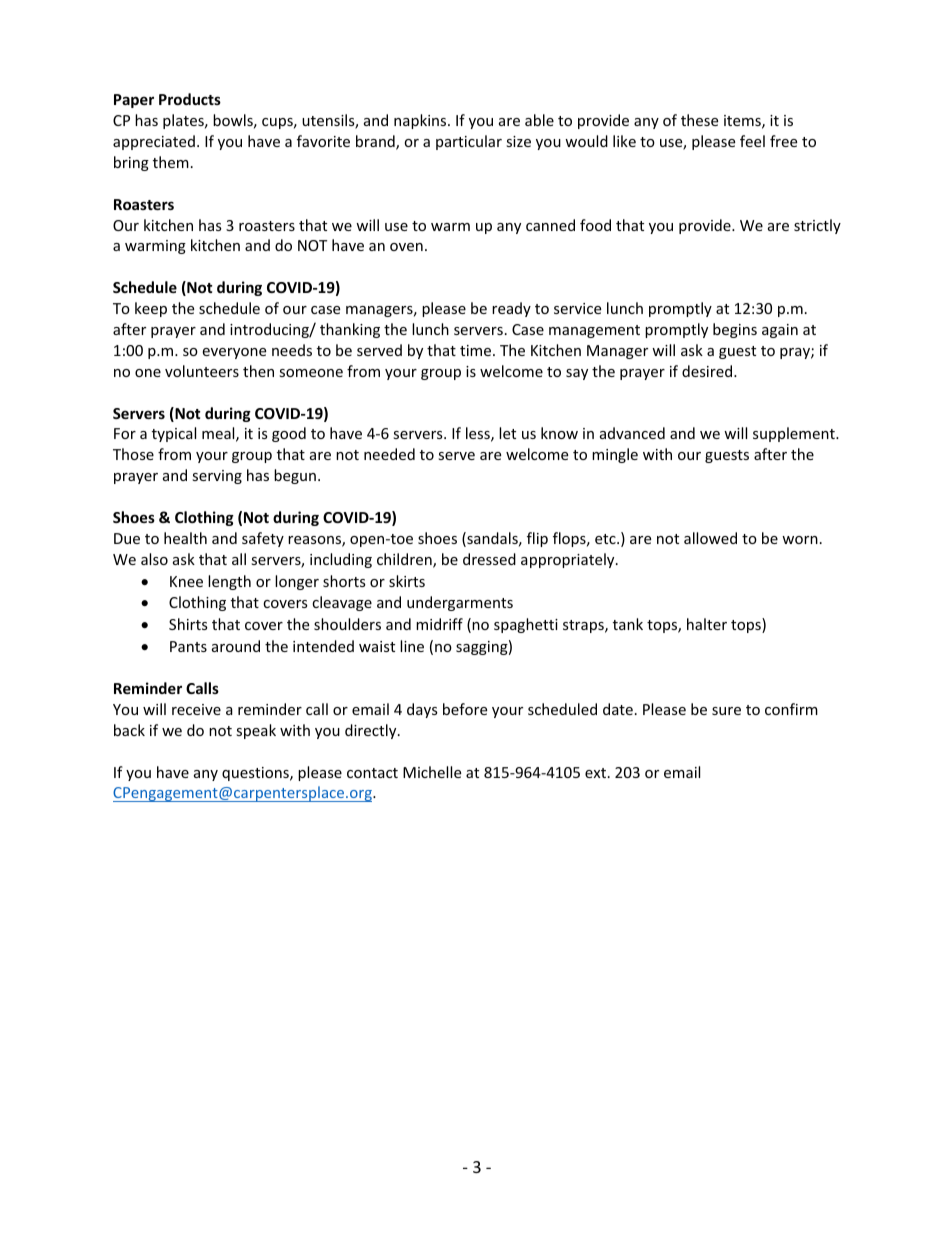 The image size is (952, 1233). Describe the element at coordinates (432, 772) in the document. I see `Michelle` at that location.
